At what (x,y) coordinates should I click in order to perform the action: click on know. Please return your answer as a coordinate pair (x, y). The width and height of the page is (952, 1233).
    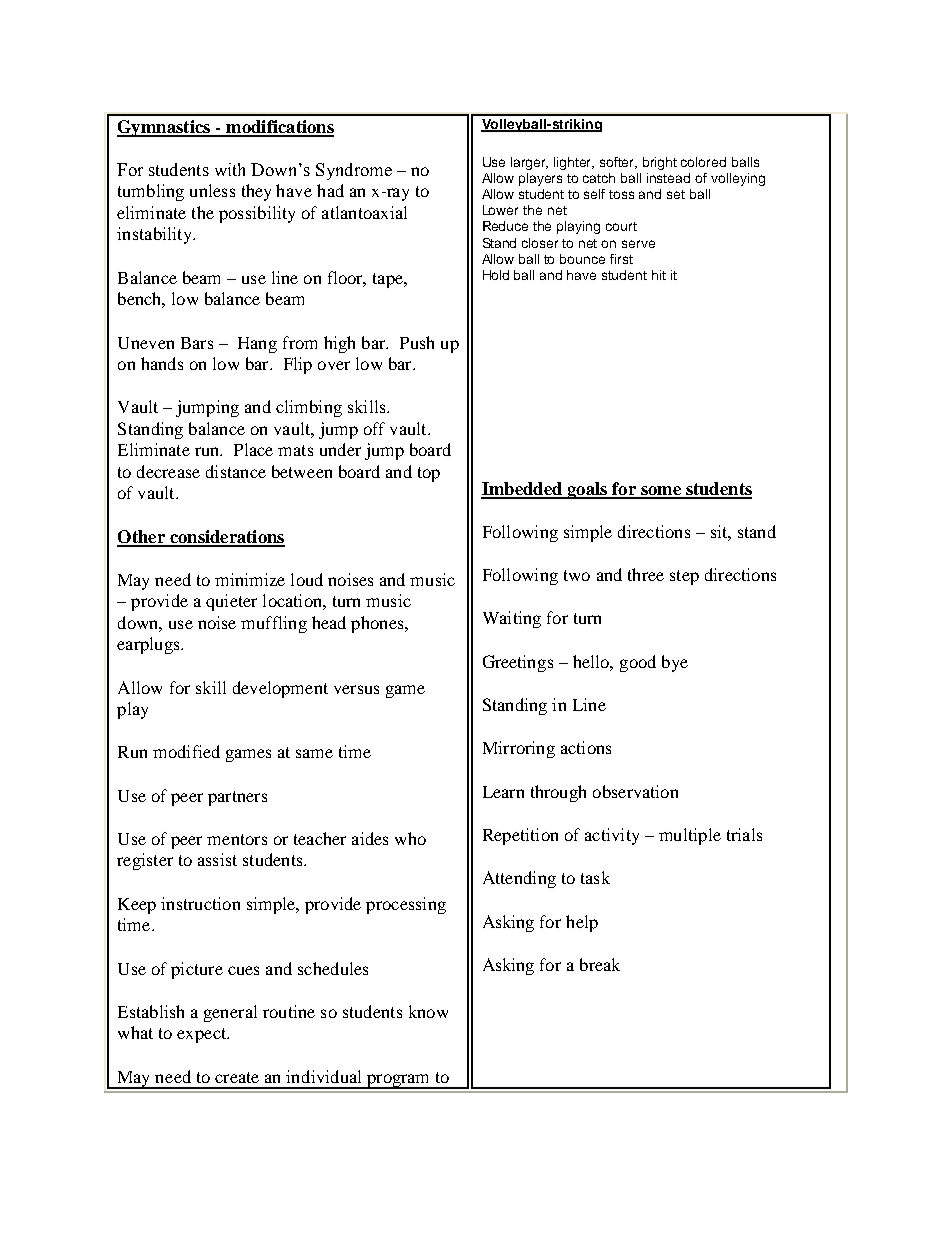
    Looking at the image, I should click on (428, 1011).
